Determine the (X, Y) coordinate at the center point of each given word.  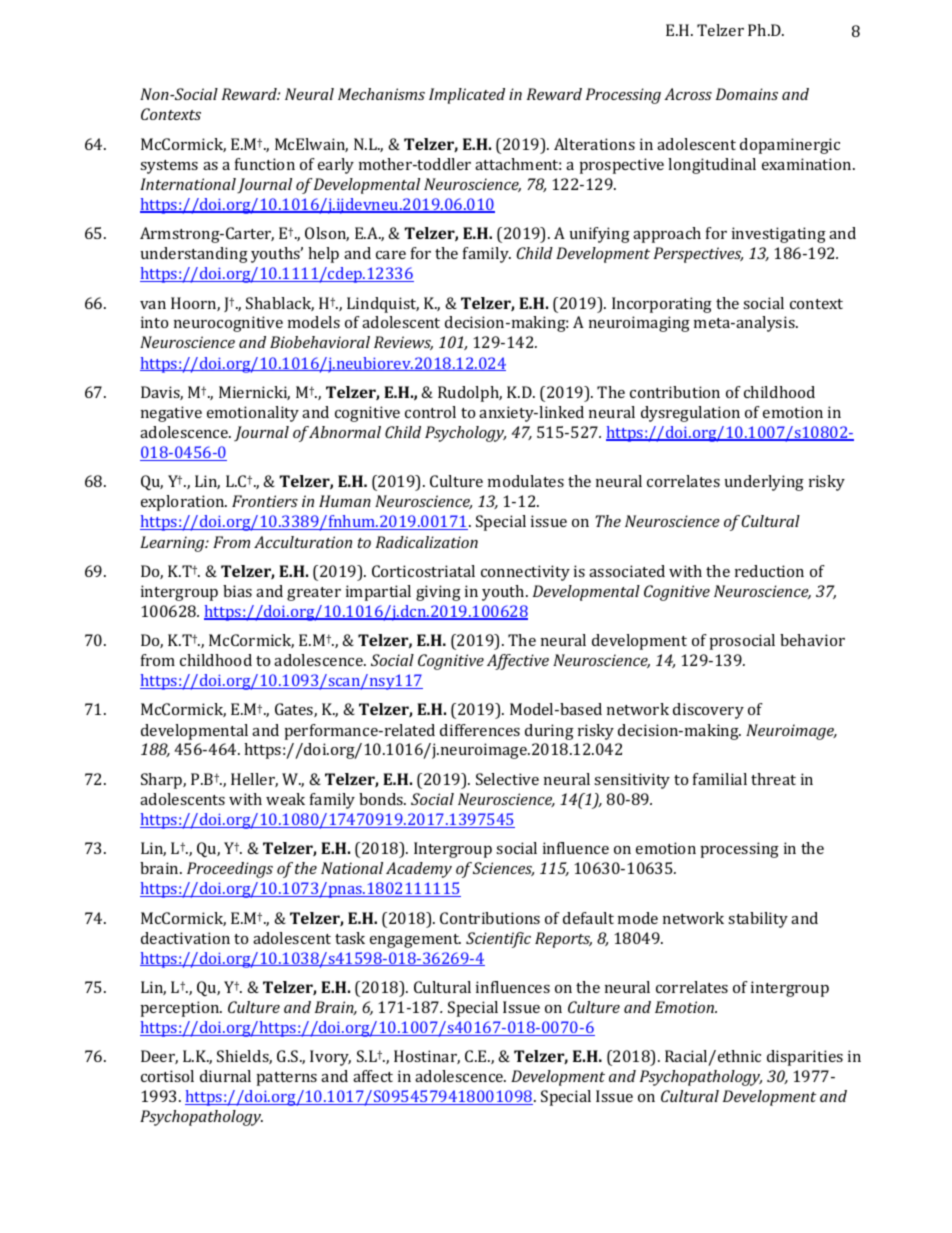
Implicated (467, 96)
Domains (747, 94)
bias (237, 591)
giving (438, 593)
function (265, 164)
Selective (507, 779)
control (430, 412)
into (154, 322)
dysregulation (690, 414)
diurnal (225, 1076)
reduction (769, 571)
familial (720, 779)
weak (285, 799)
